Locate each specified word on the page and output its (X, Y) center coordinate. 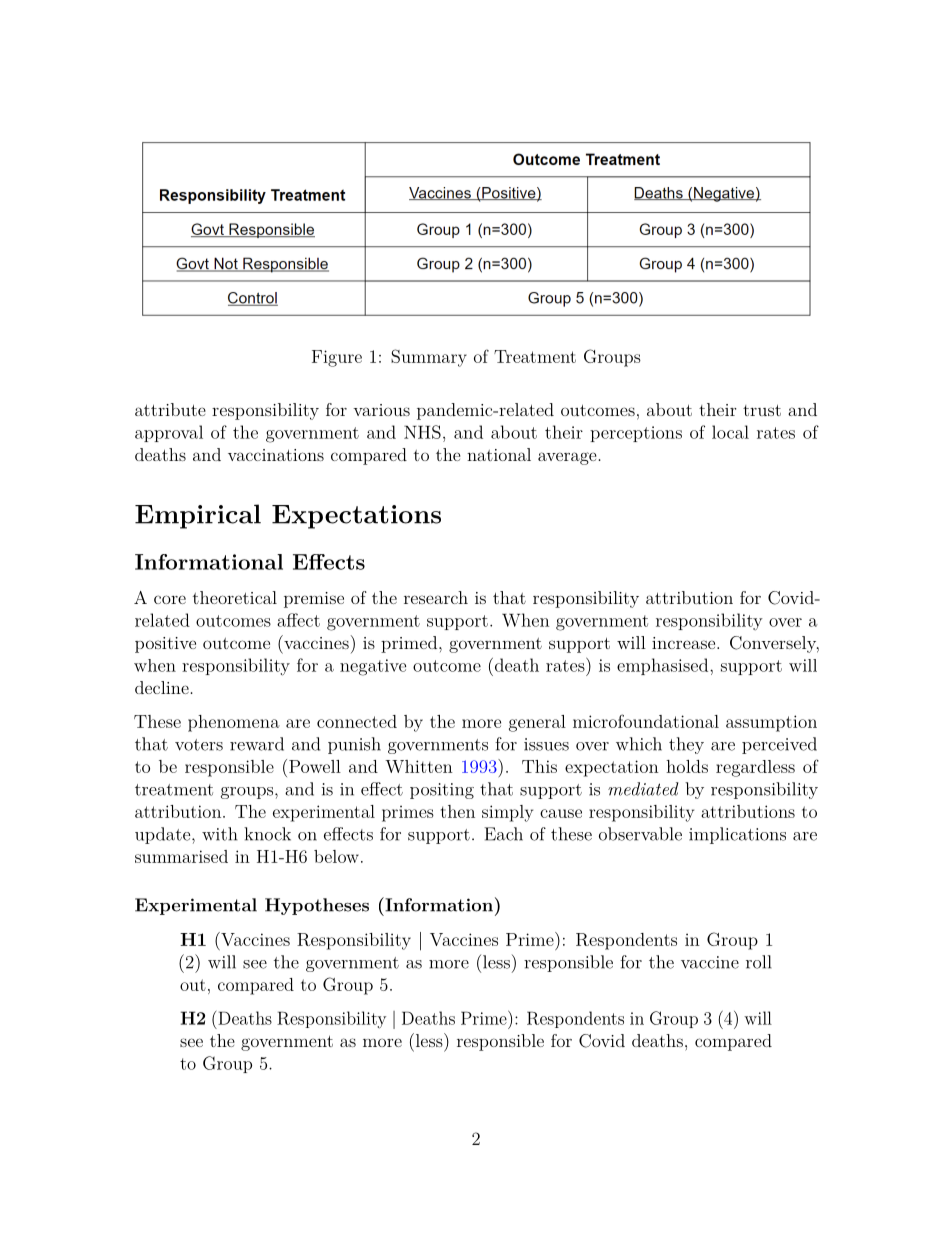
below (336, 856)
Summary (429, 358)
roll (759, 962)
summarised (181, 856)
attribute (170, 409)
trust (762, 410)
